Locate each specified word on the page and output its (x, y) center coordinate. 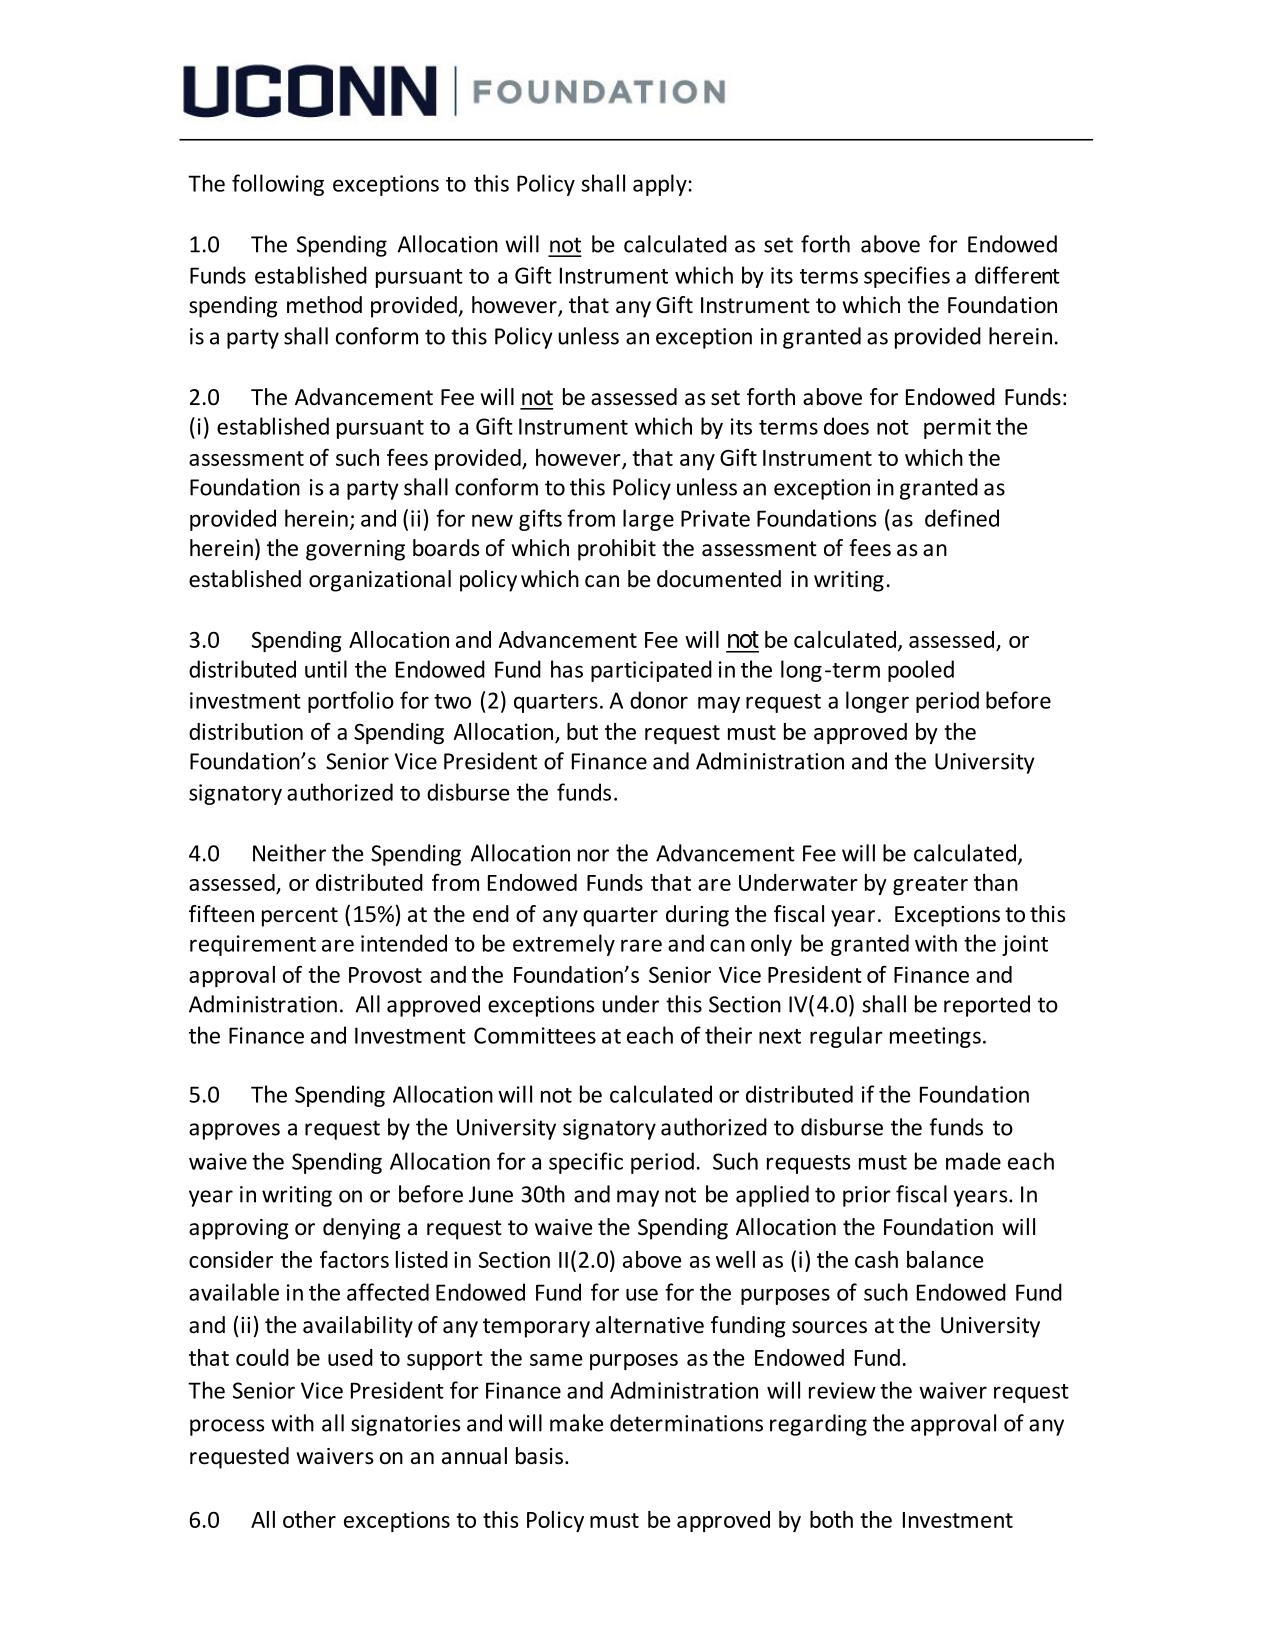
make (576, 1423)
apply (661, 185)
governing (355, 550)
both (831, 1519)
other (309, 1519)
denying (361, 1229)
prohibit (617, 550)
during (697, 916)
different (1017, 275)
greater (930, 885)
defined (962, 518)
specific (586, 1163)
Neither (289, 853)
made (973, 1161)
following (278, 185)
